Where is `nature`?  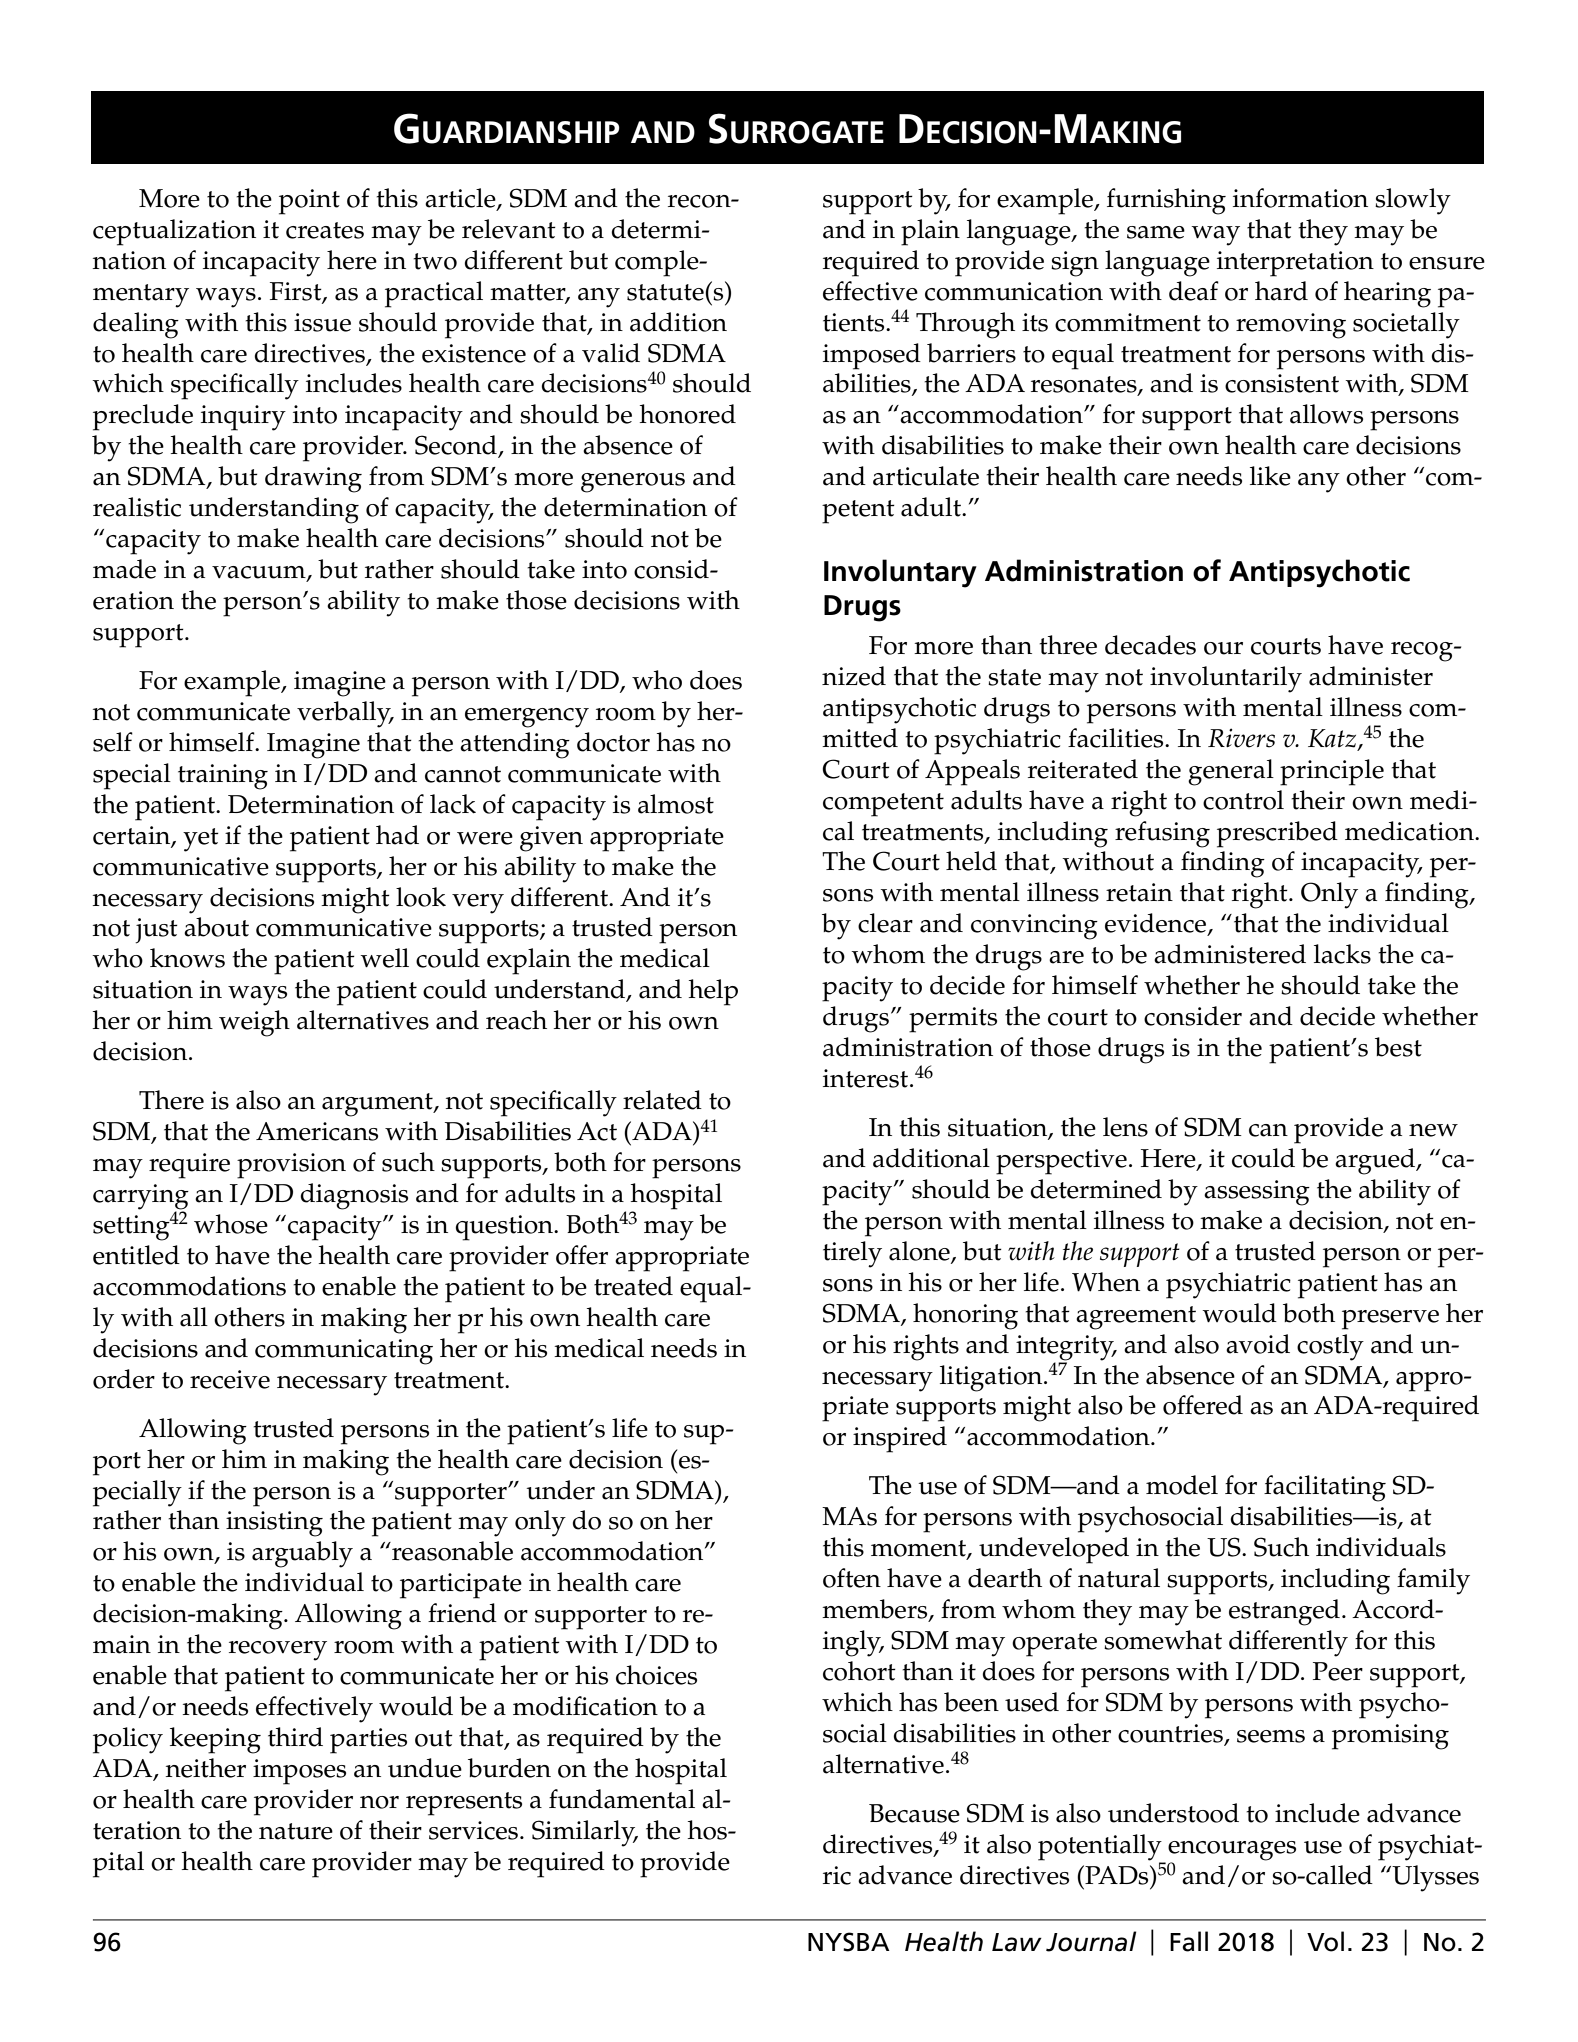 nature is located at coordinates (296, 1831).
